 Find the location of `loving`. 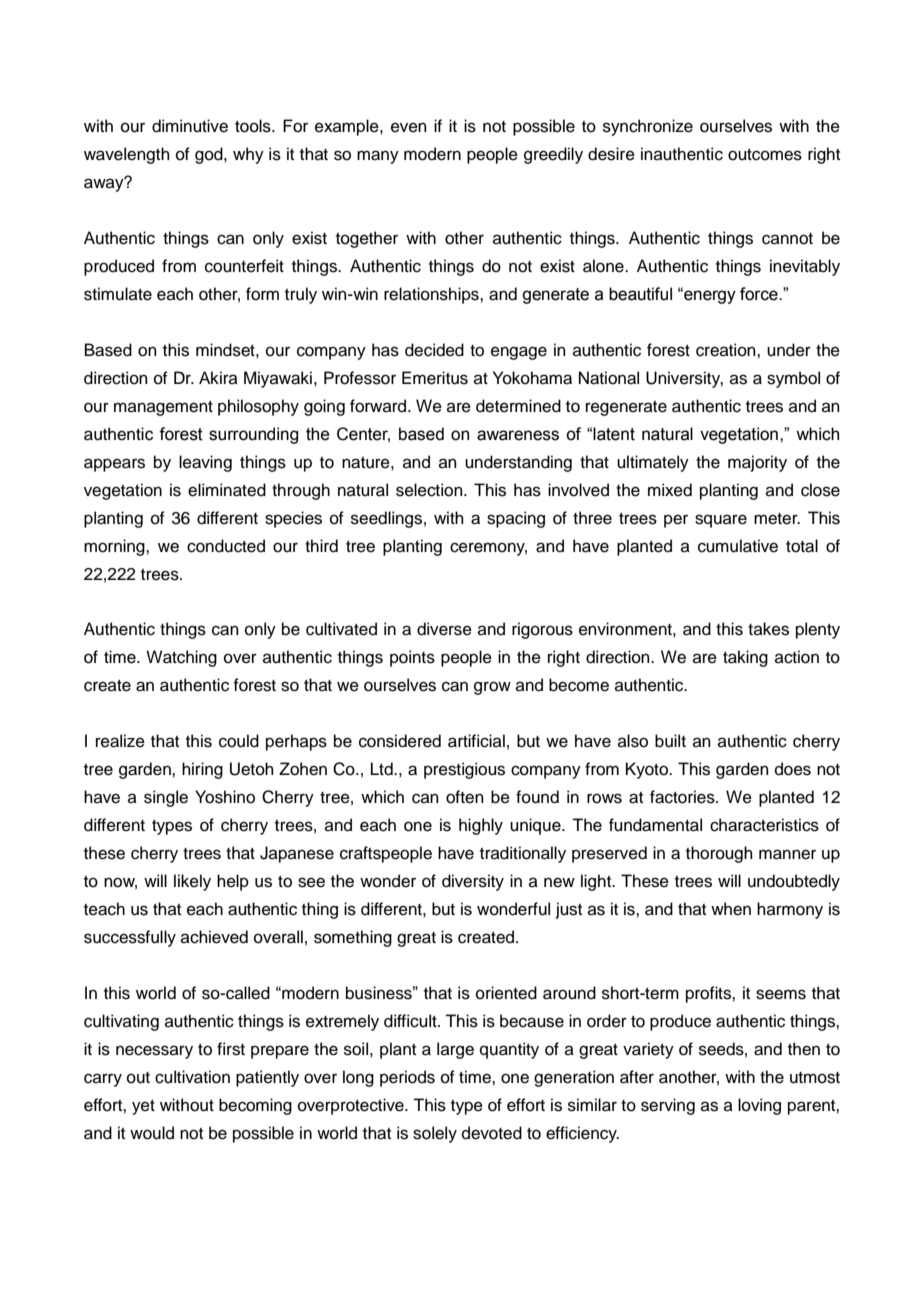

loving is located at coordinates (759, 1106).
